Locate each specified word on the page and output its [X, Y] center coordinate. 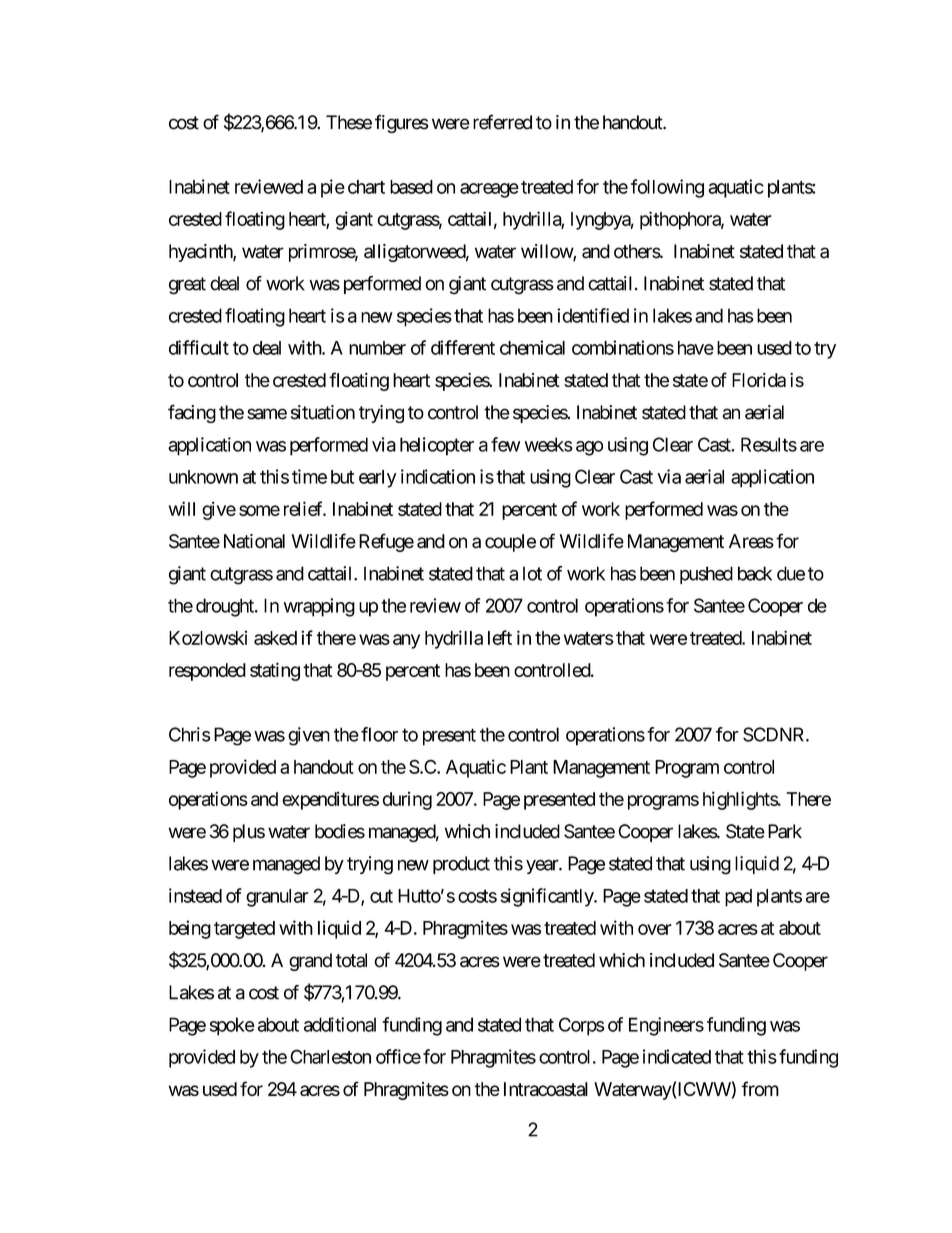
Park [785, 831]
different [463, 347]
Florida [759, 380]
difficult [199, 347]
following [667, 188]
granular [277, 898]
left [500, 637]
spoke [232, 1026]
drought [226, 607]
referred [502, 122]
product [461, 865]
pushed [706, 575]
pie [333, 188]
